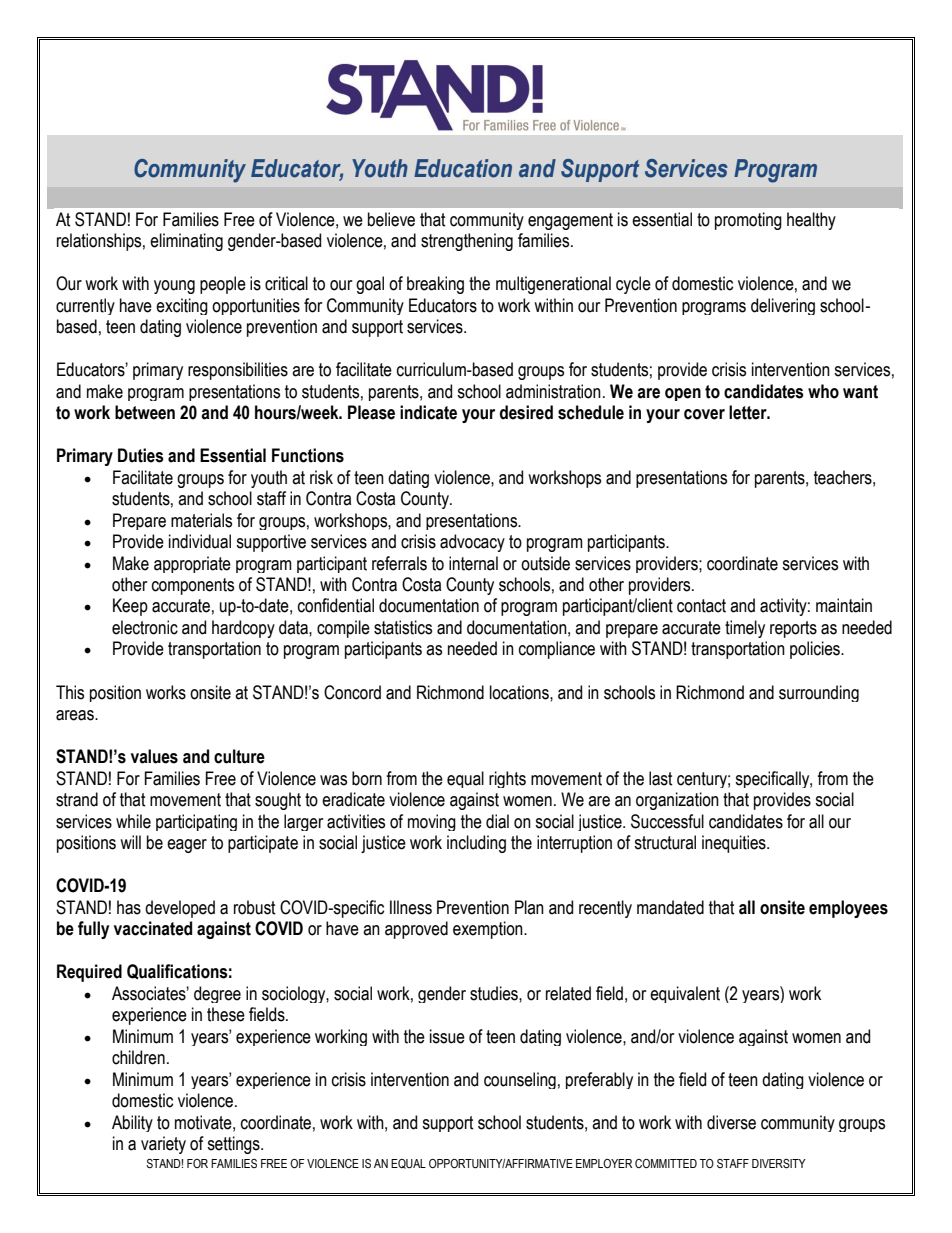  What do you see at coordinates (848, 909) in the document?
I see `employees` at bounding box center [848, 909].
